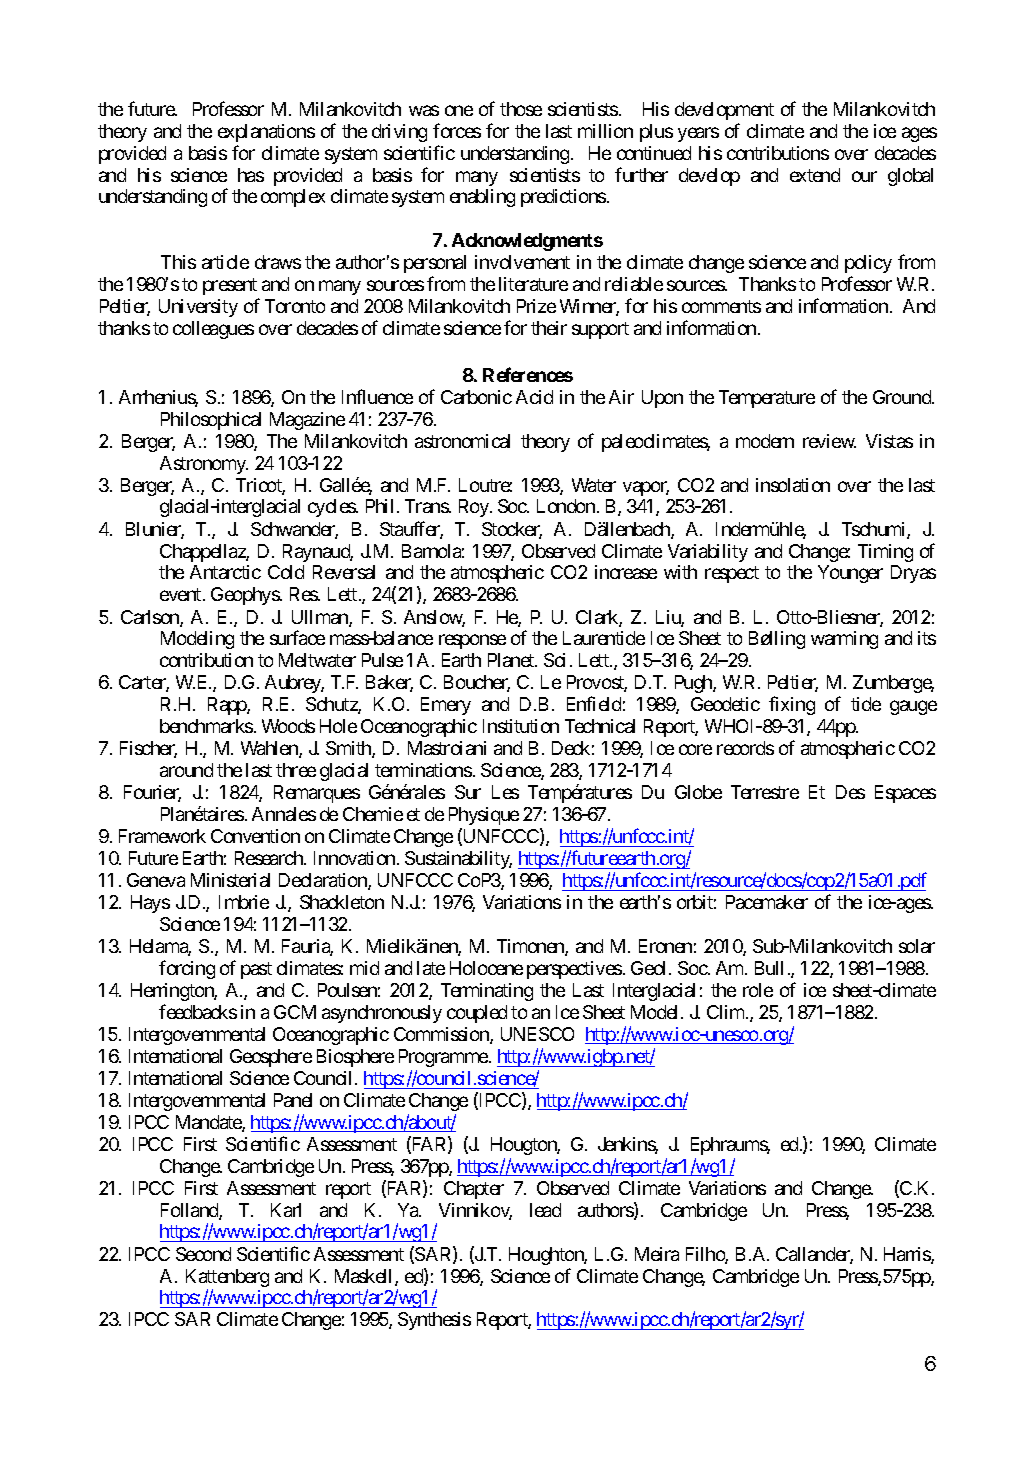 Image resolution: width=1034 pixels, height=1462 pixels. What do you see at coordinates (815, 175) in the image?
I see `extend` at bounding box center [815, 175].
